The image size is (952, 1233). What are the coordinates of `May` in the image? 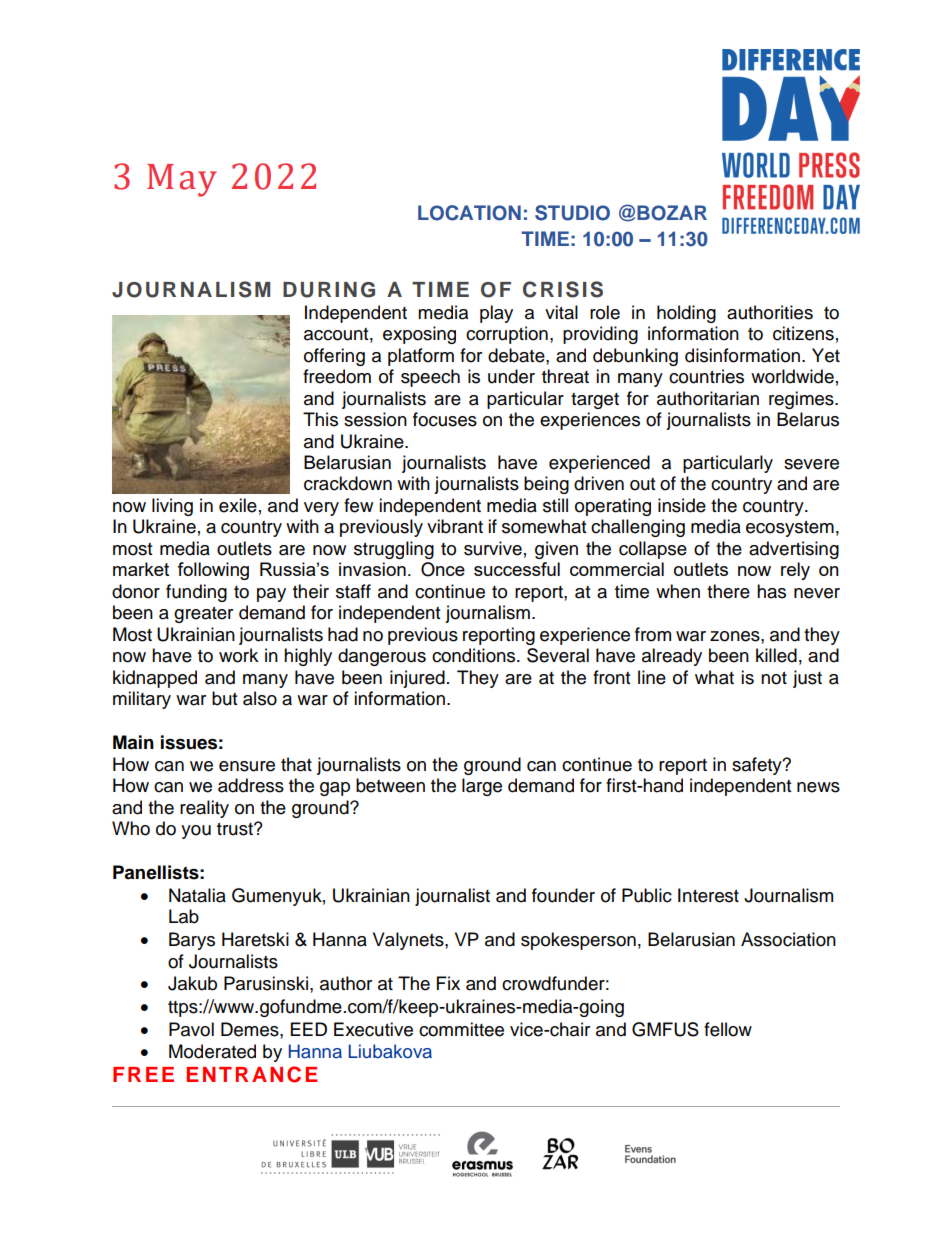 It's located at (182, 180).
